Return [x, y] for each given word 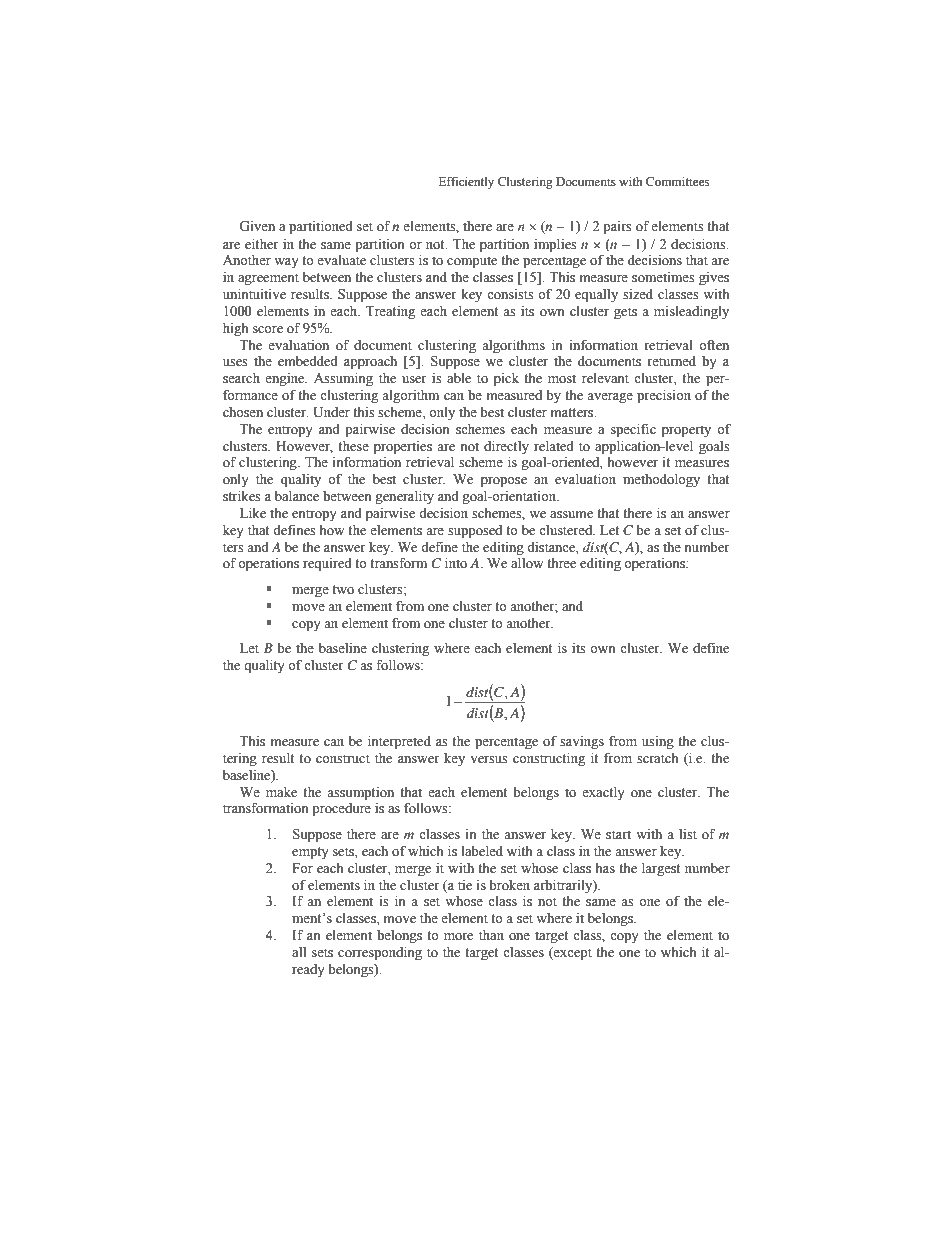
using [658, 743]
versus [489, 760]
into [456, 563]
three [561, 563]
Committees [677, 181]
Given [257, 226]
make [281, 792]
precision [664, 396]
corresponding [380, 953]
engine [286, 379]
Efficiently [466, 182]
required [327, 565]
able [459, 378]
